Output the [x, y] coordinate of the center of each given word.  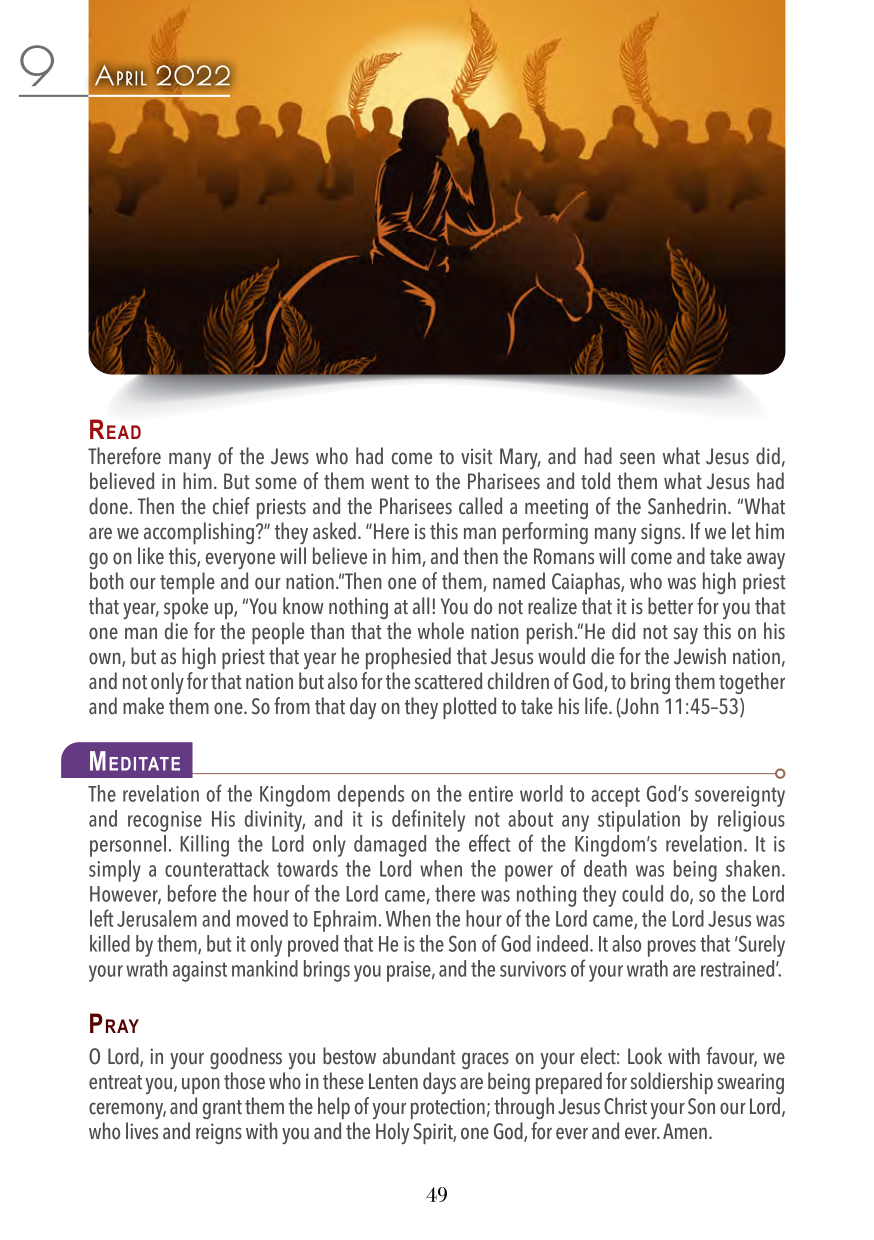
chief [231, 506]
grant [222, 1109]
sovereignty [740, 796]
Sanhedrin [687, 506]
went [390, 482]
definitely [428, 820]
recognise [165, 821]
